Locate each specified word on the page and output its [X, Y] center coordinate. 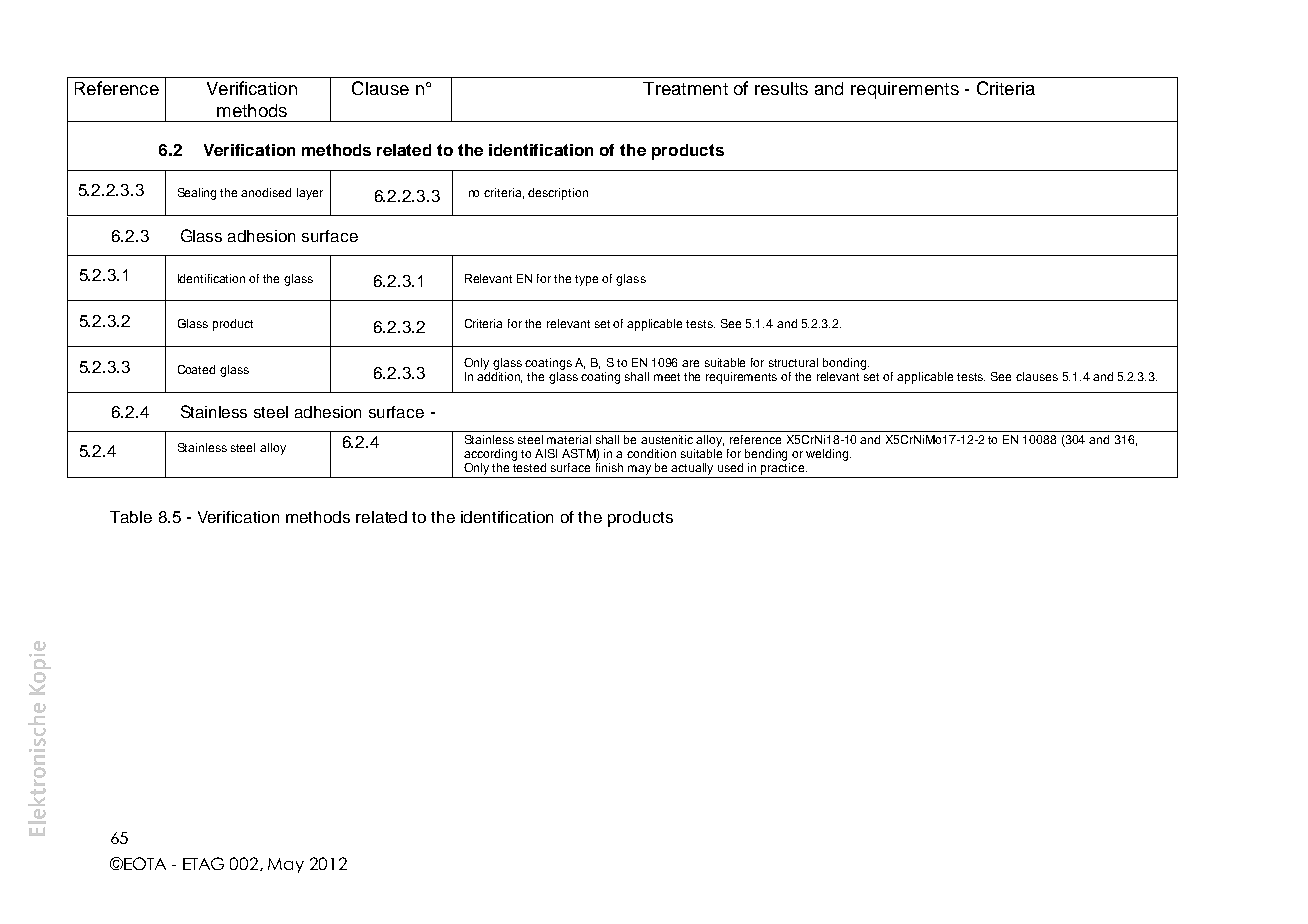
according [490, 455]
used [730, 467]
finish [609, 467]
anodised [266, 192]
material [569, 439]
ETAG [203, 863]
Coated [196, 369]
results [781, 88]
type [586, 280]
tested [529, 467]
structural [793, 362]
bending [766, 455]
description [558, 194]
